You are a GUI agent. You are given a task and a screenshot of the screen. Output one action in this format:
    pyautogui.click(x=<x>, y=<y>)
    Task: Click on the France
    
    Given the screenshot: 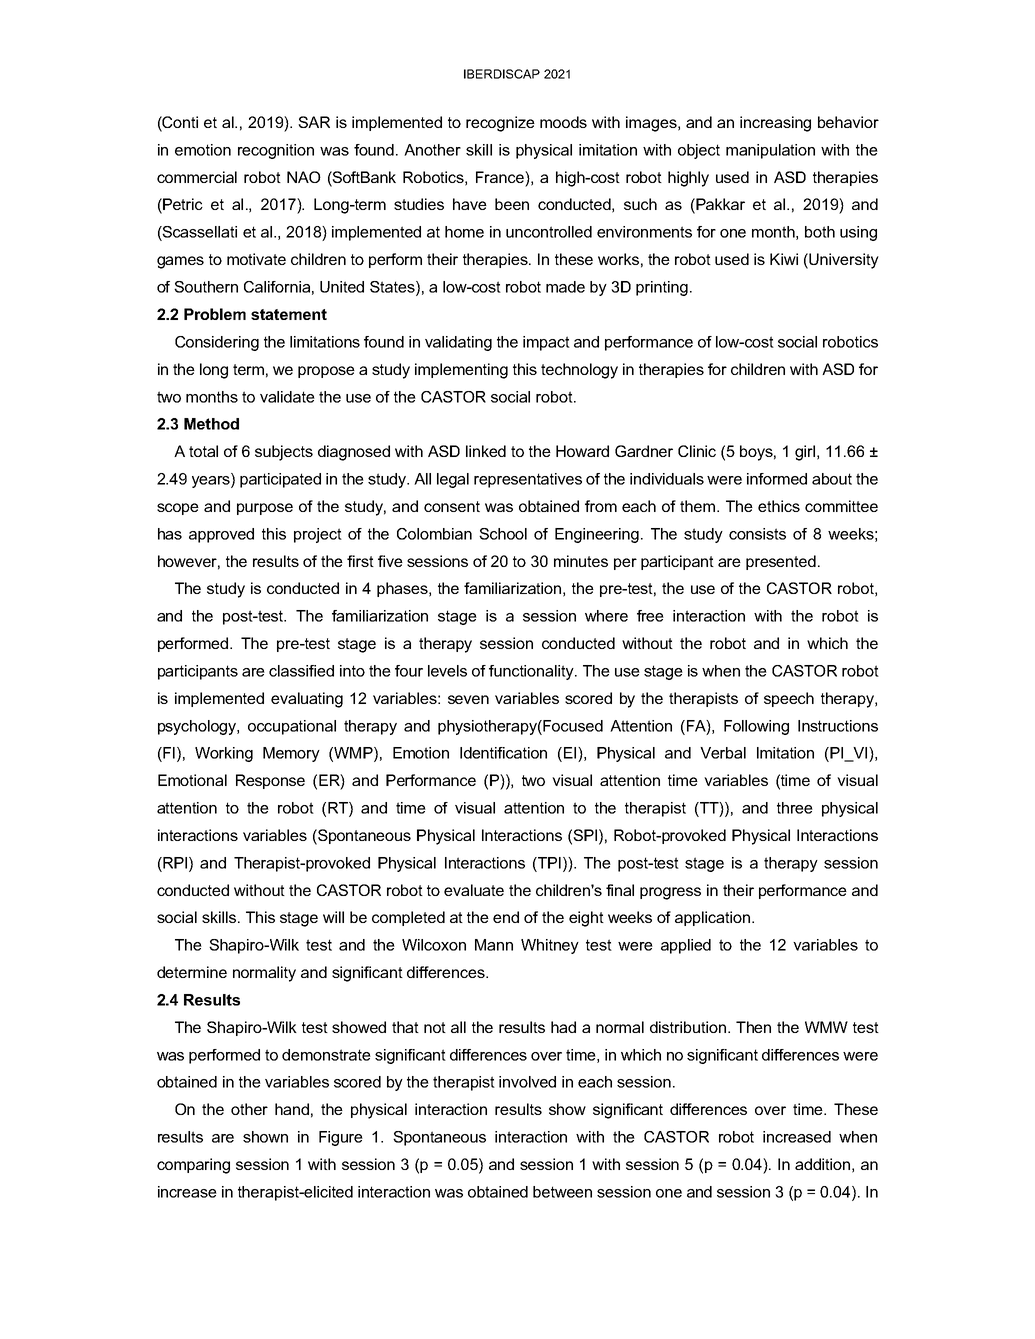 What is the action you would take?
    pyautogui.click(x=501, y=177)
